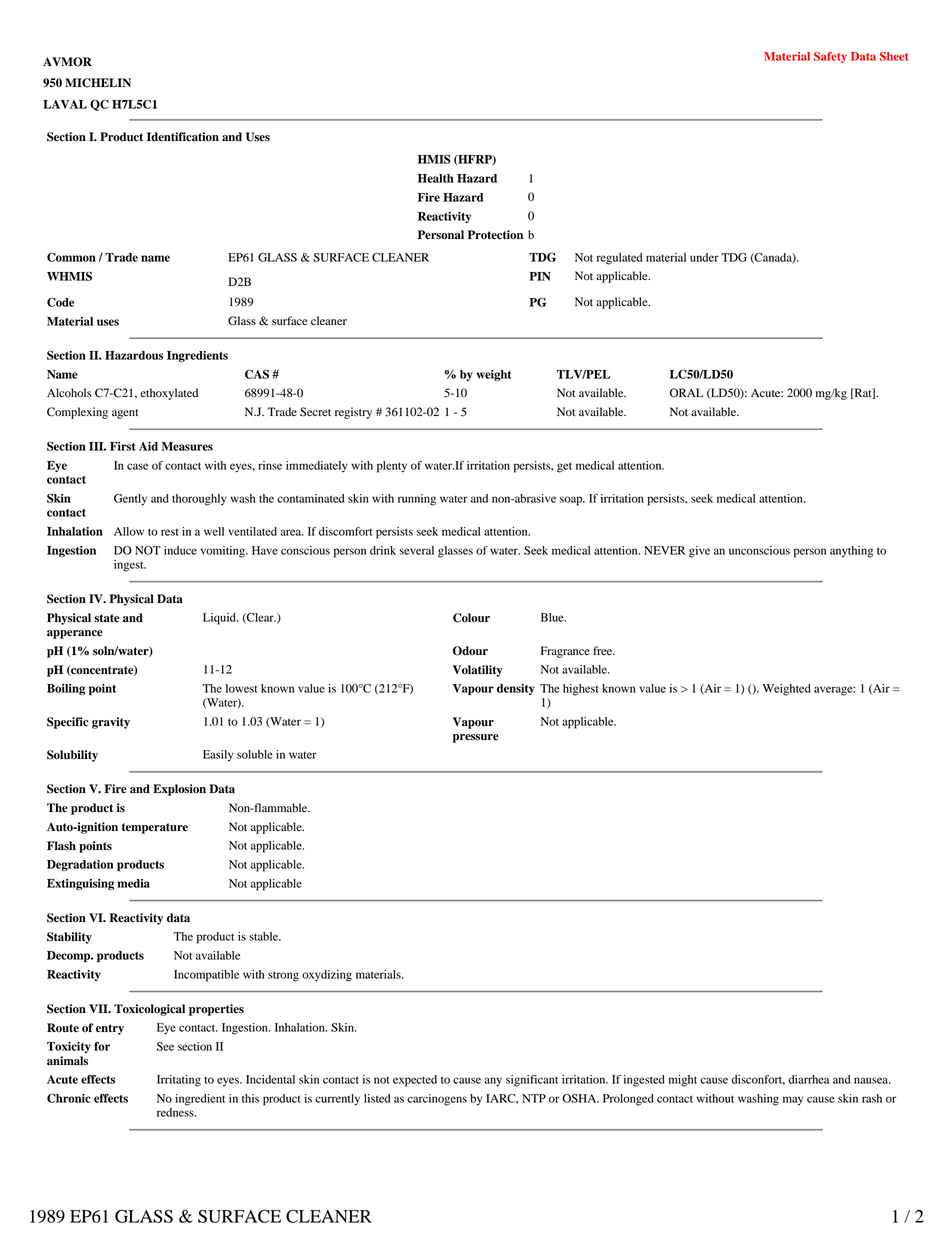 The height and width of the screenshot is (1233, 952). Describe the element at coordinates (436, 178) in the screenshot. I see `Health` at that location.
